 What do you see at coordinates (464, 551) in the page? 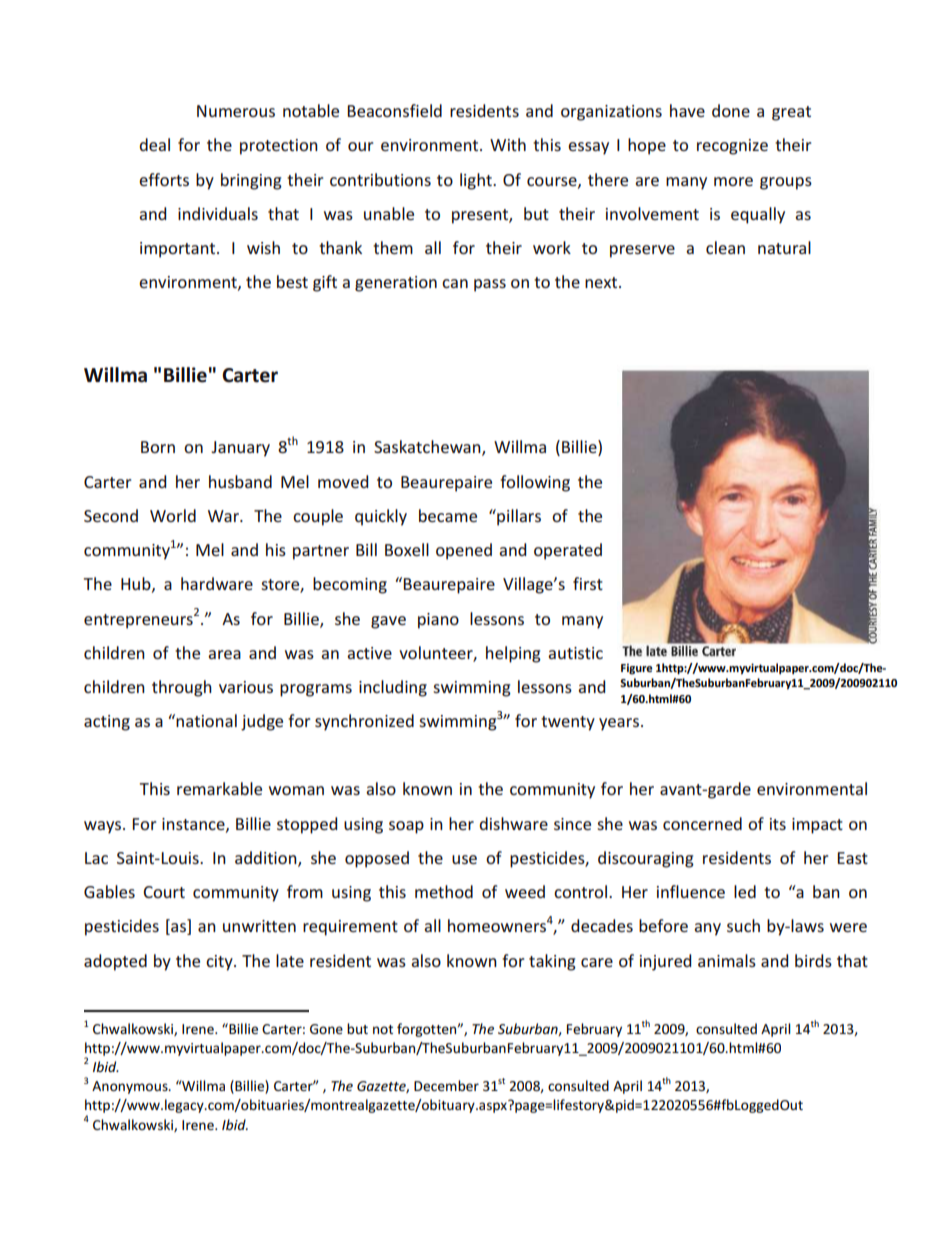
I see `opened` at bounding box center [464, 551].
